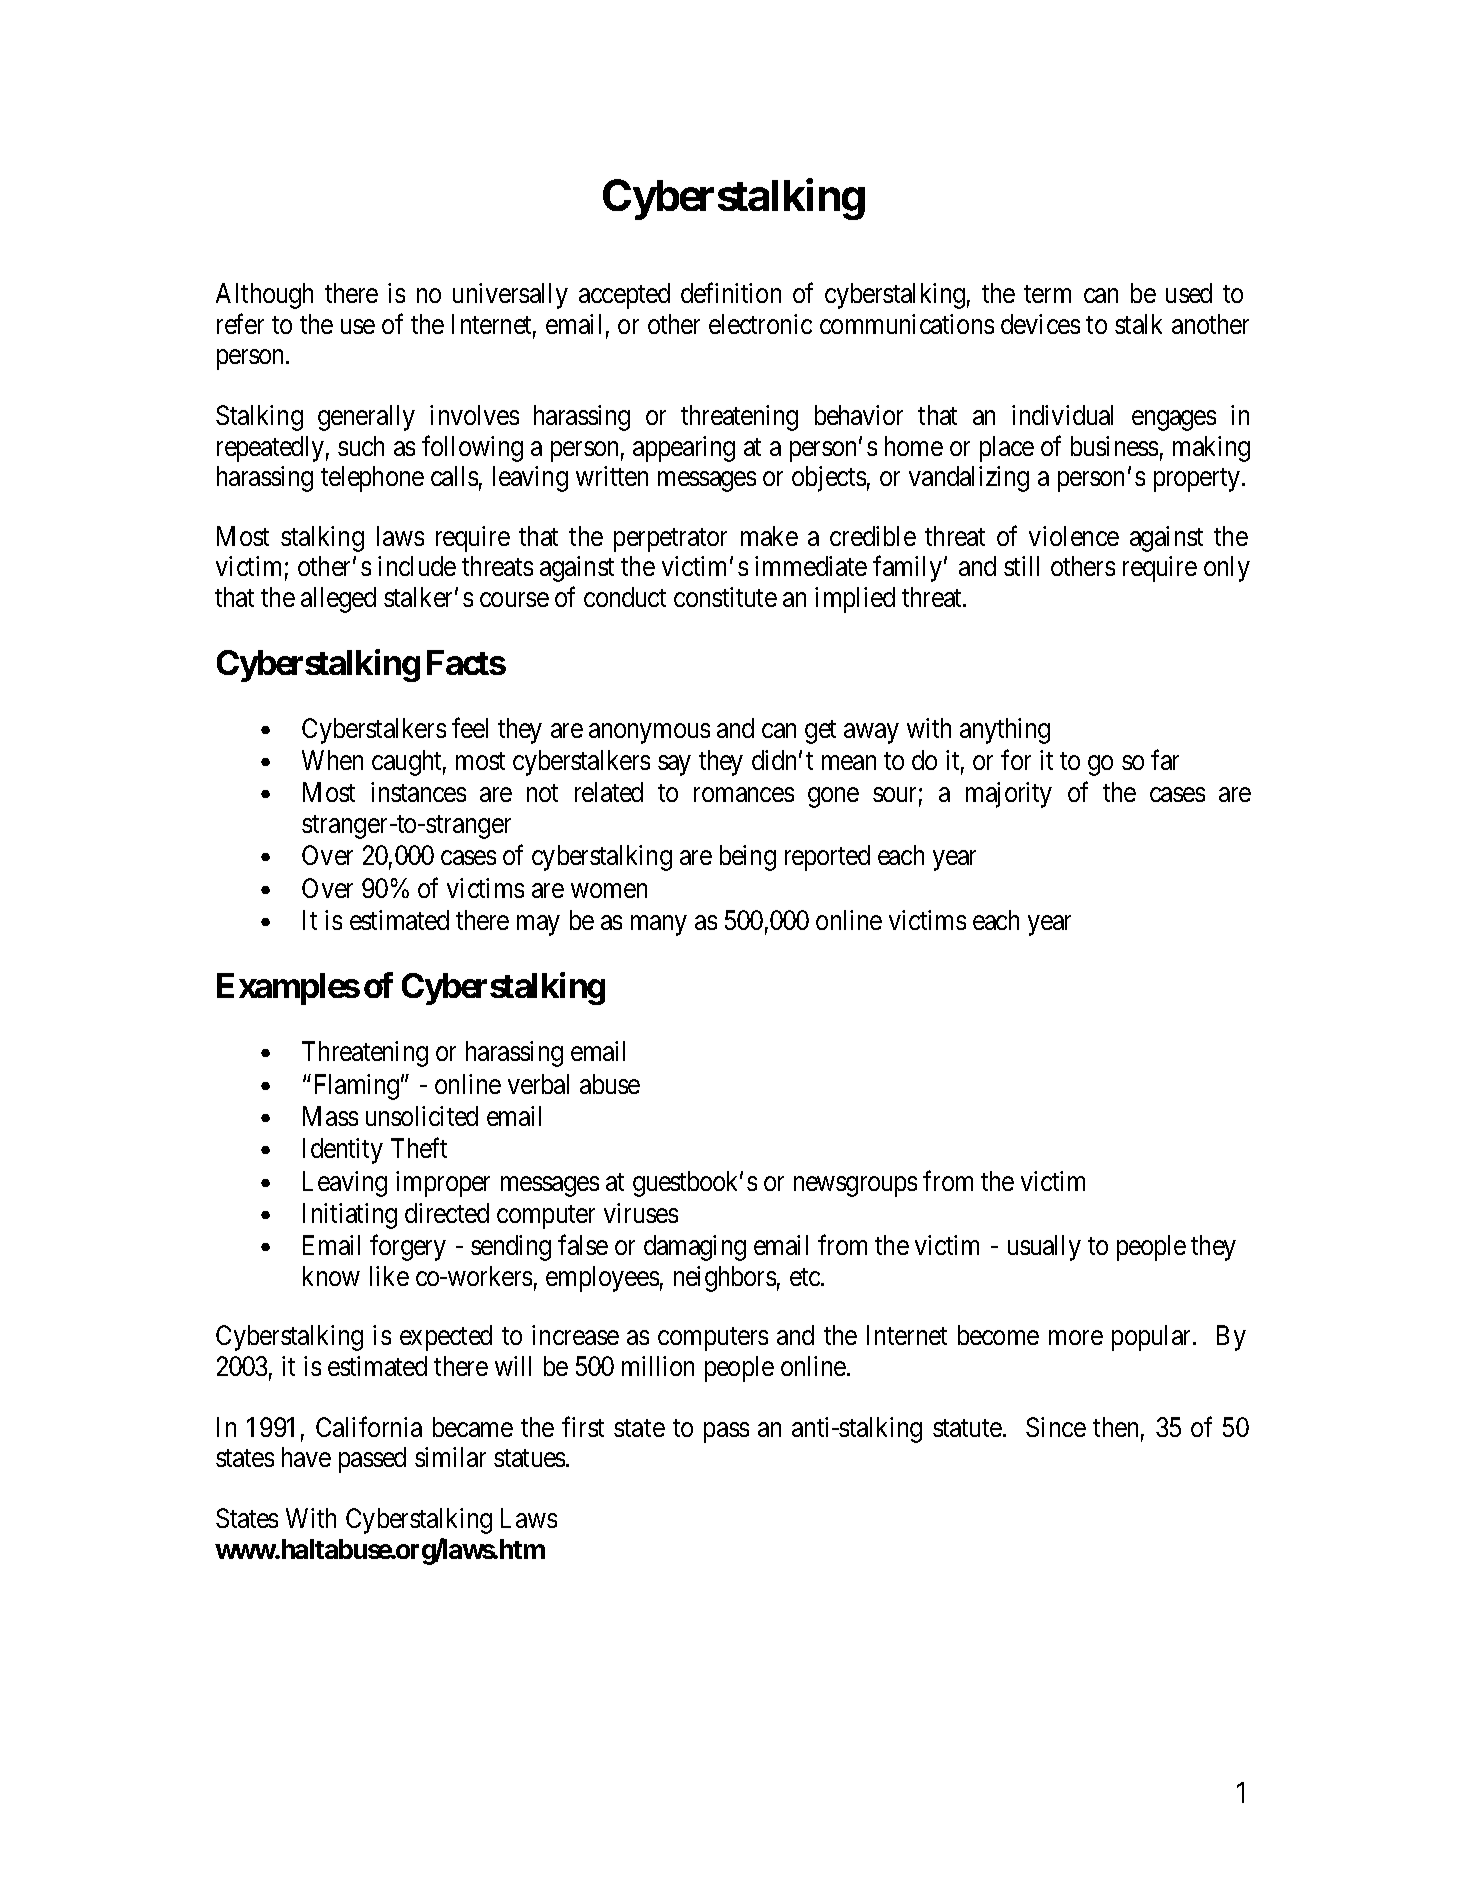 The width and height of the document is (1466, 1897). I want to click on majority, so click(1009, 795).
